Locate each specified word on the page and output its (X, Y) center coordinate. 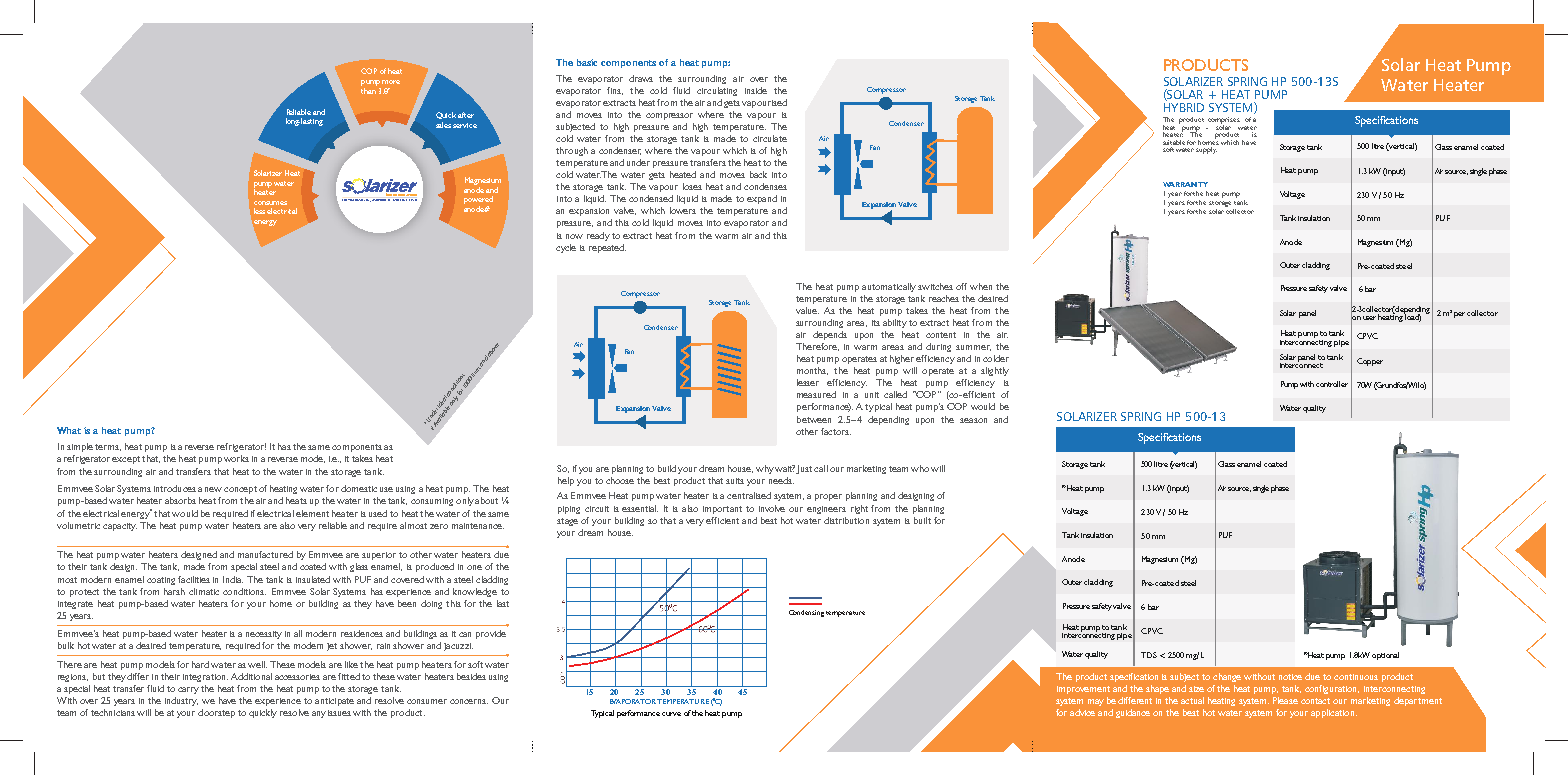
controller (1332, 384)
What (69, 430)
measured (816, 394)
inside (756, 90)
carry (188, 690)
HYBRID (1184, 107)
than (368, 91)
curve (671, 714)
